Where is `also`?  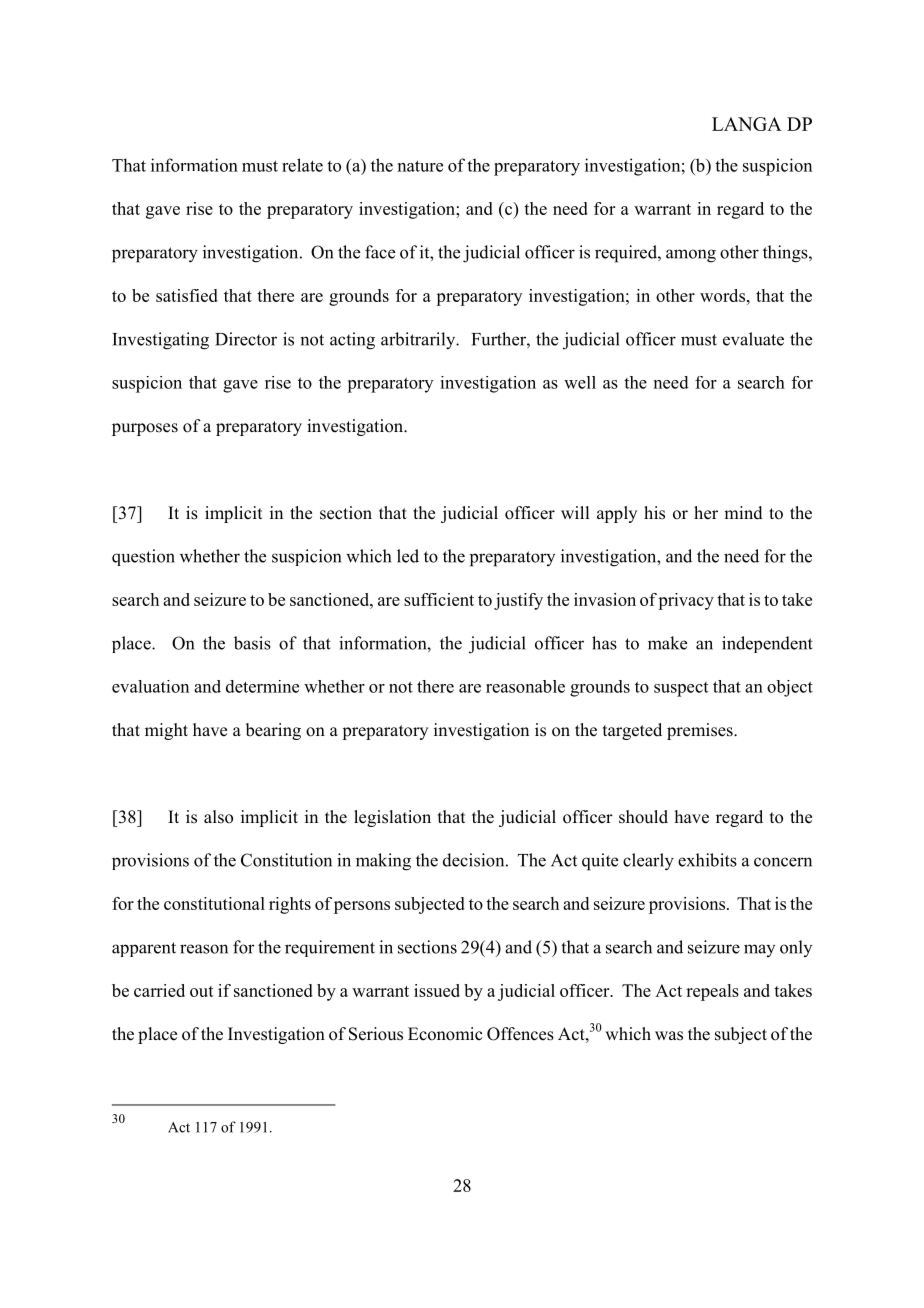 also is located at coordinates (218, 817).
